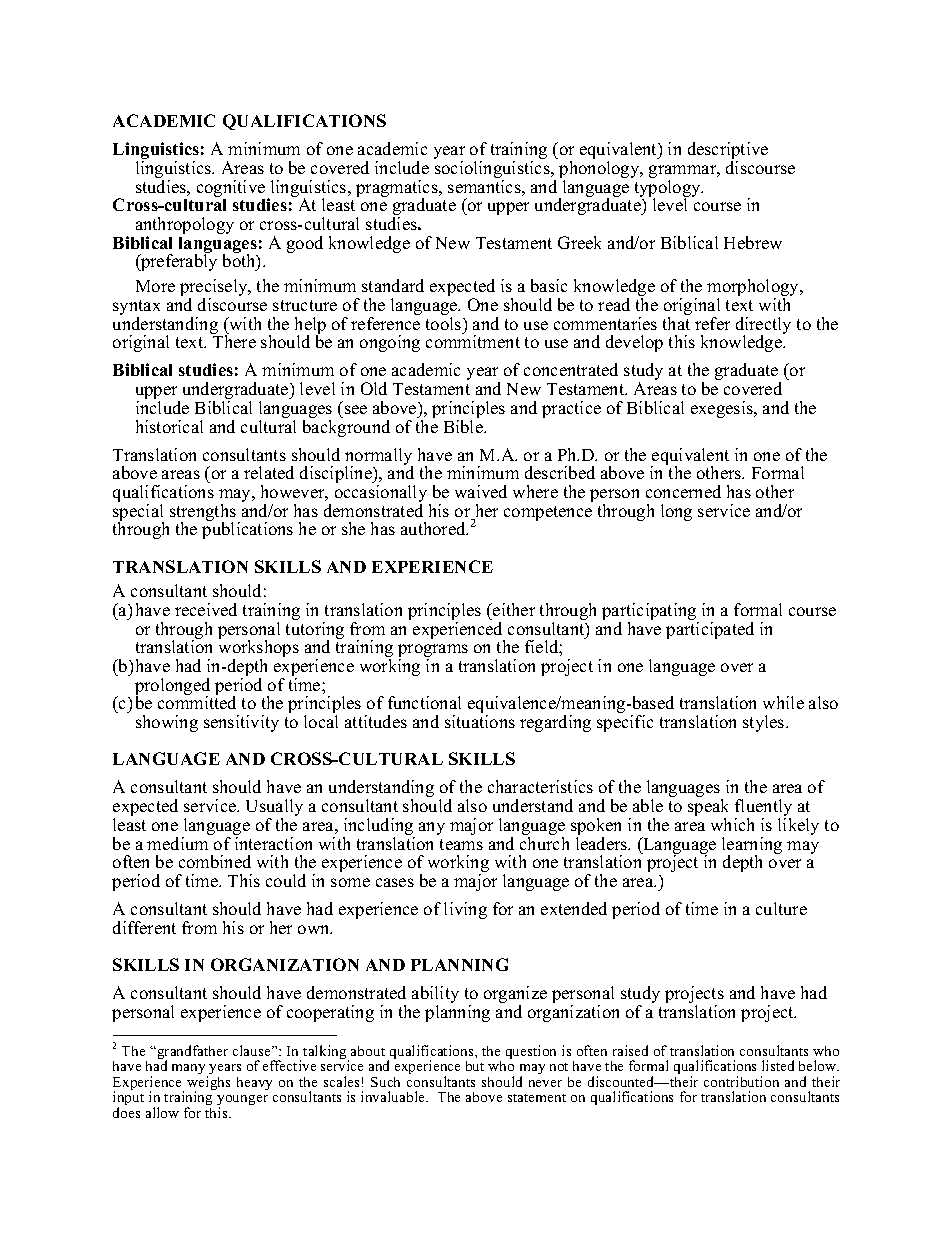 The image size is (952, 1233). I want to click on participated, so click(710, 630).
